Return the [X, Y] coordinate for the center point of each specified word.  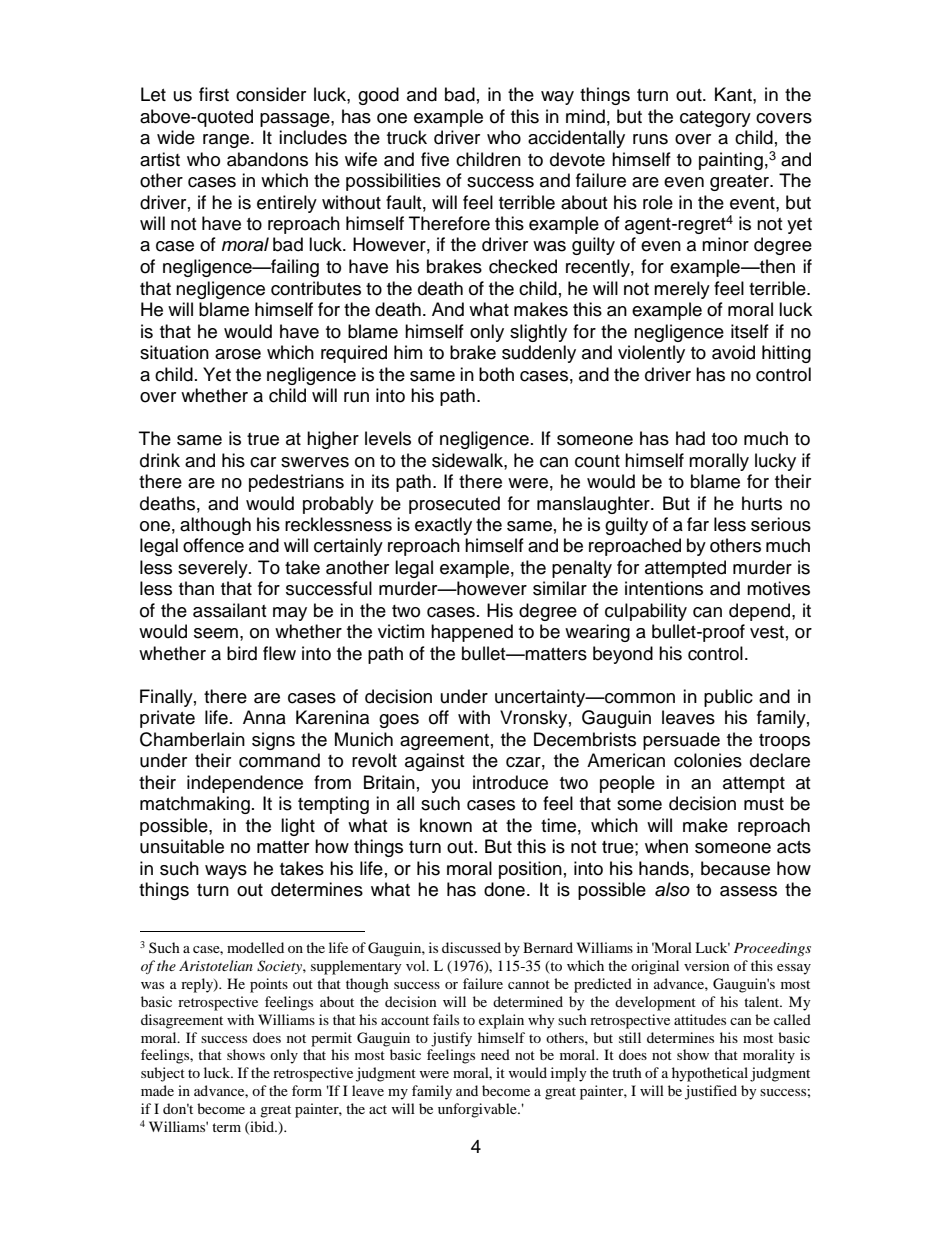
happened [472, 633]
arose [238, 354]
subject [163, 1074]
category [715, 119]
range [227, 141]
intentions [664, 588]
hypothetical [710, 1074]
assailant [229, 610]
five [435, 159]
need [495, 1054]
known [446, 825]
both [496, 374]
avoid [733, 352]
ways [226, 872]
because [735, 868]
